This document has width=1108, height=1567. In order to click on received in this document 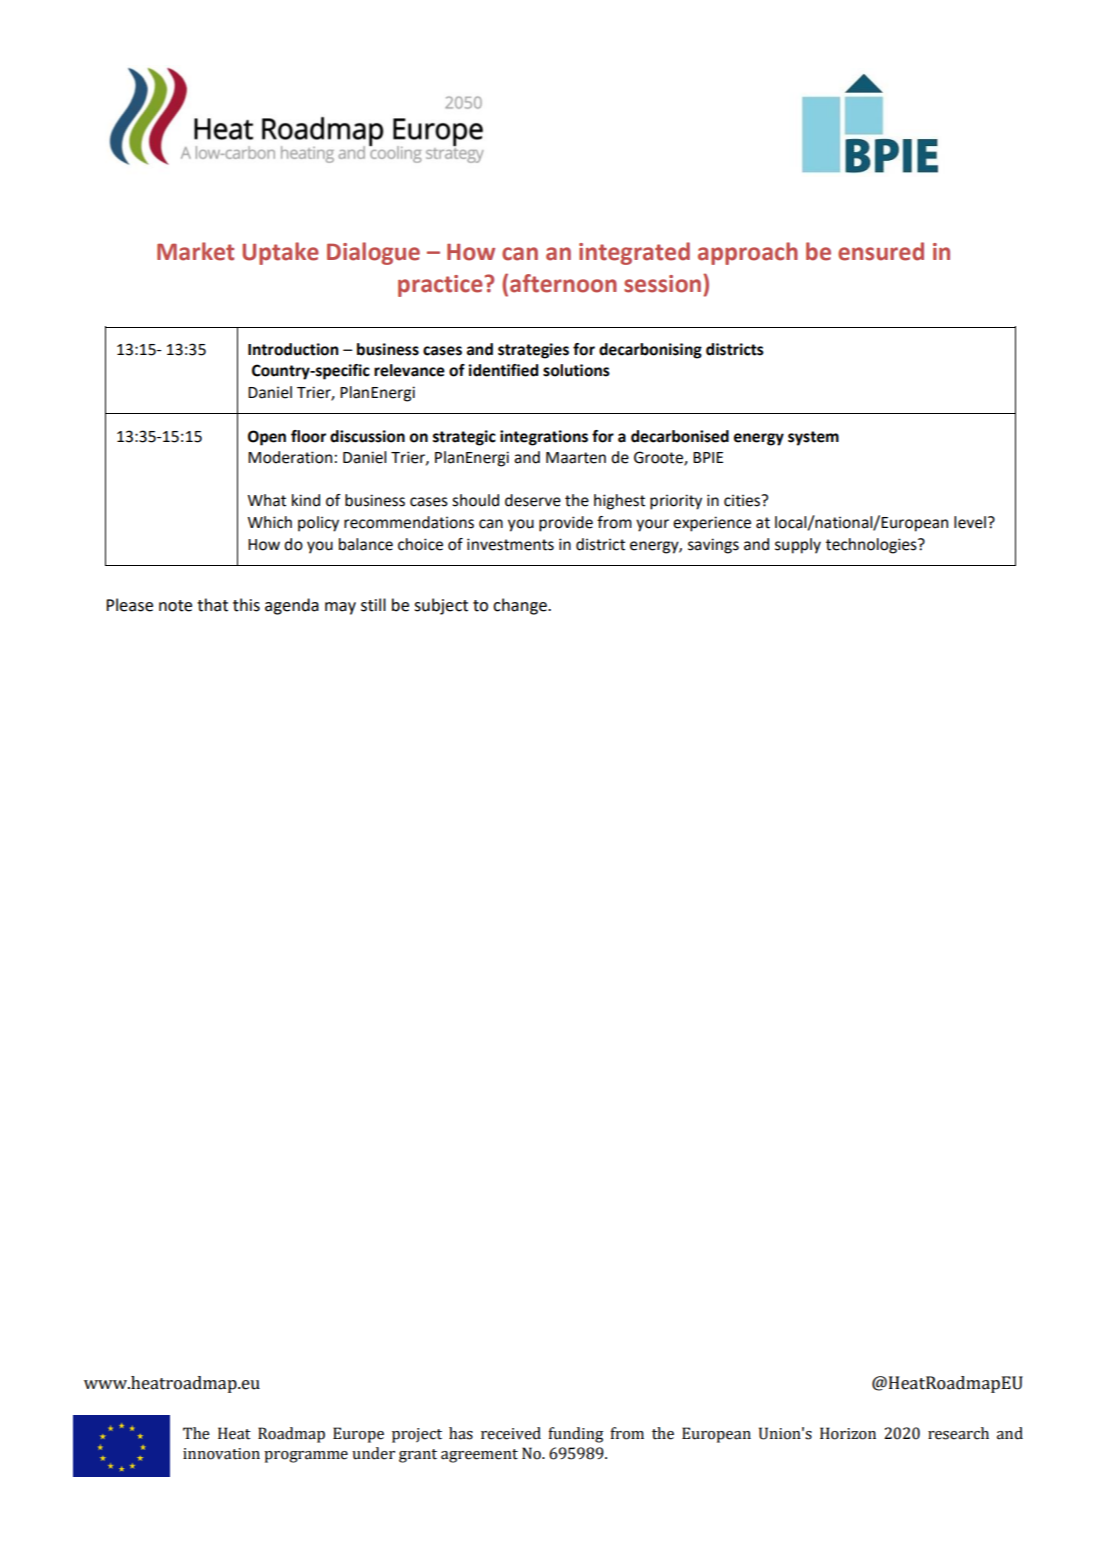, I will do `click(511, 1433)`.
